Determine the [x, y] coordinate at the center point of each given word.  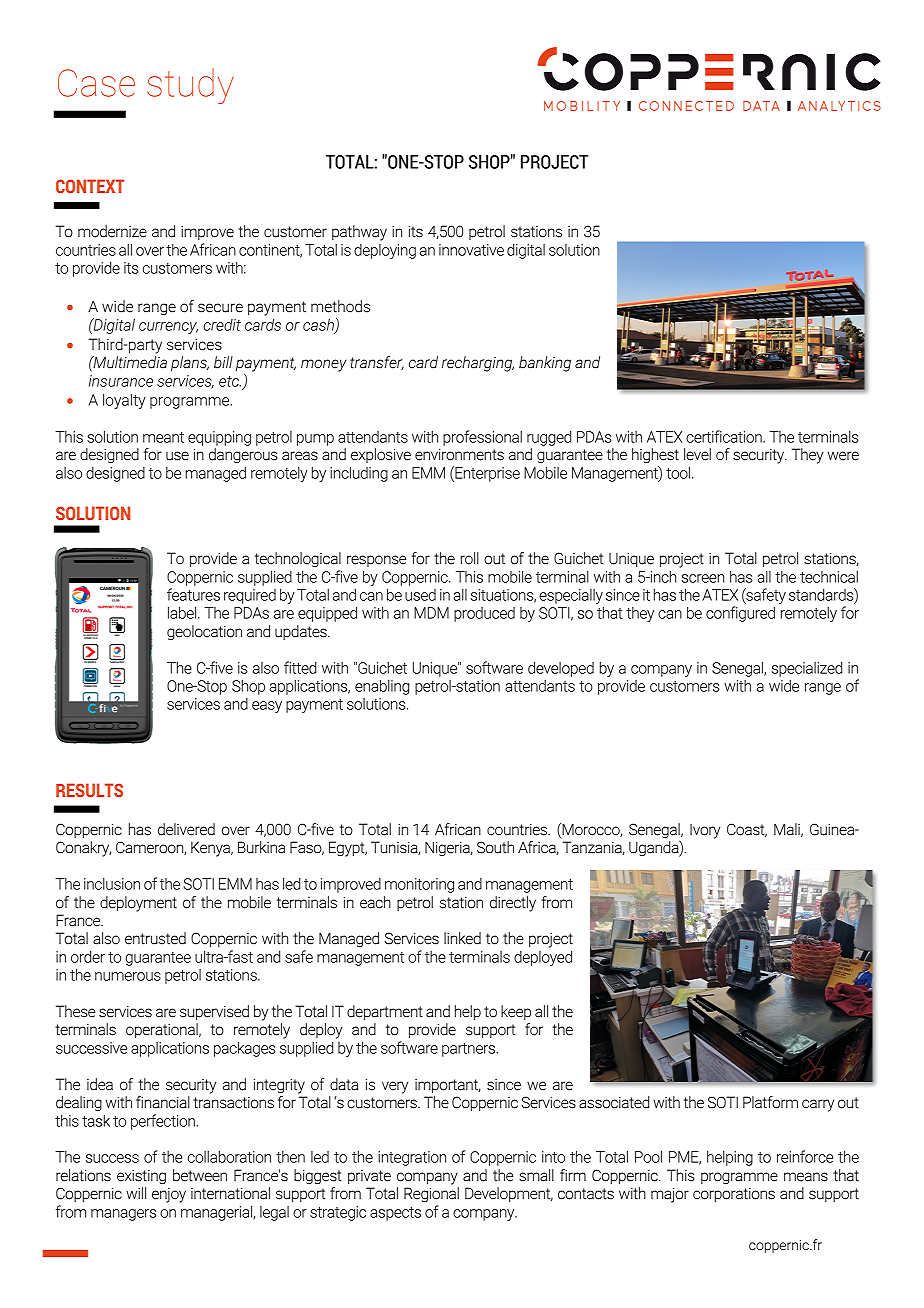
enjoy [169, 1195]
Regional [431, 1194]
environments [459, 455]
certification [725, 436]
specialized [807, 669]
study [190, 86]
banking [545, 364]
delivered [186, 829]
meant [163, 437]
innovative [471, 250]
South [495, 847]
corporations [734, 1195]
